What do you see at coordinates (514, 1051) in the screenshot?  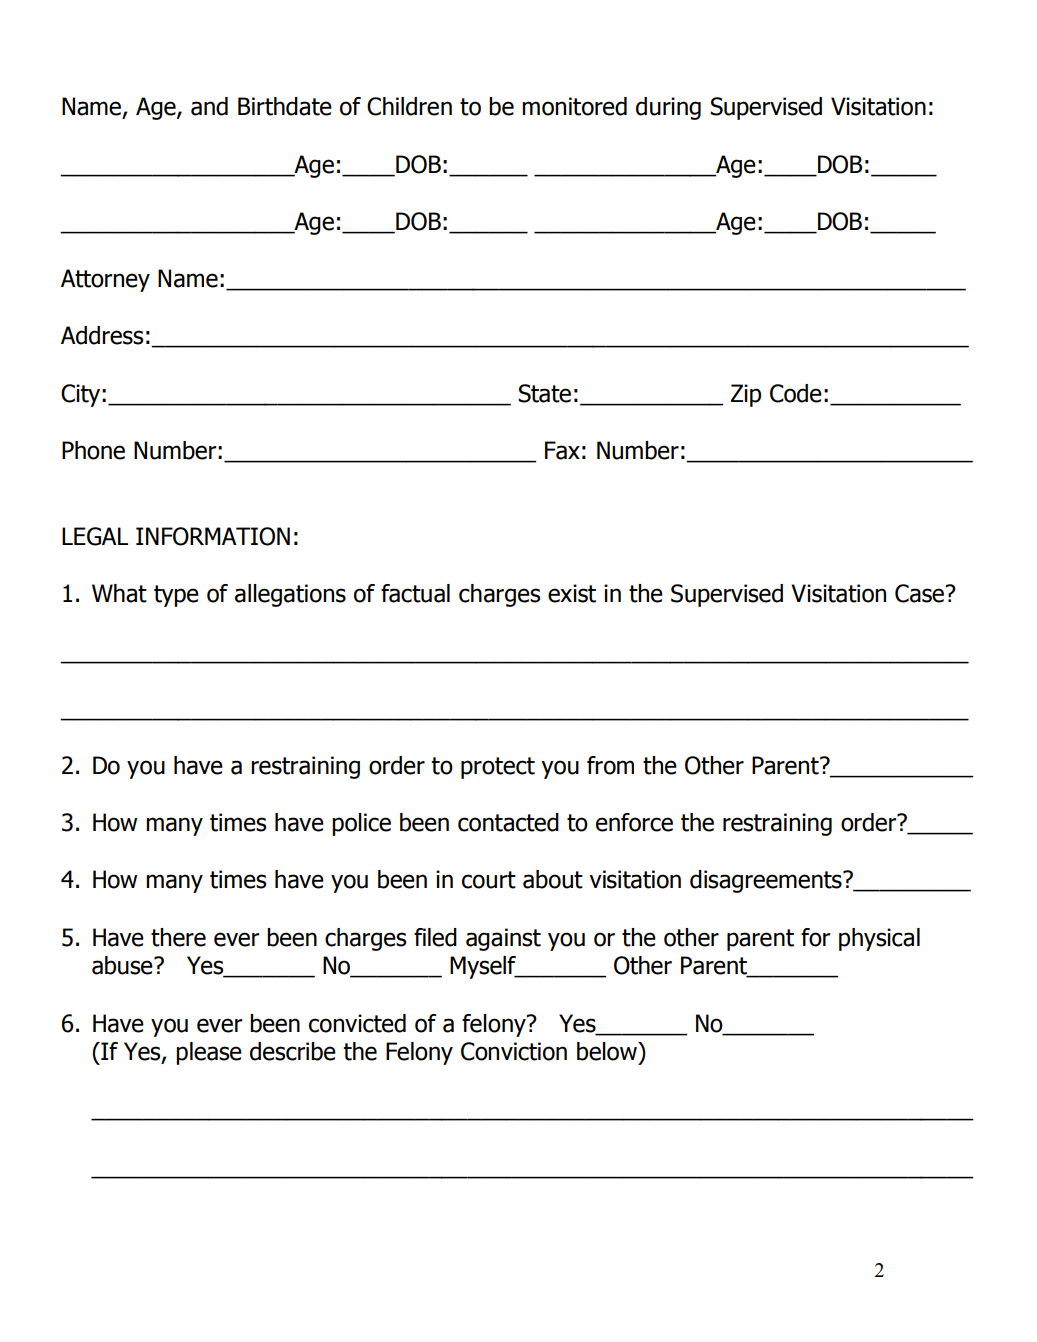 I see `Conviction` at bounding box center [514, 1051].
